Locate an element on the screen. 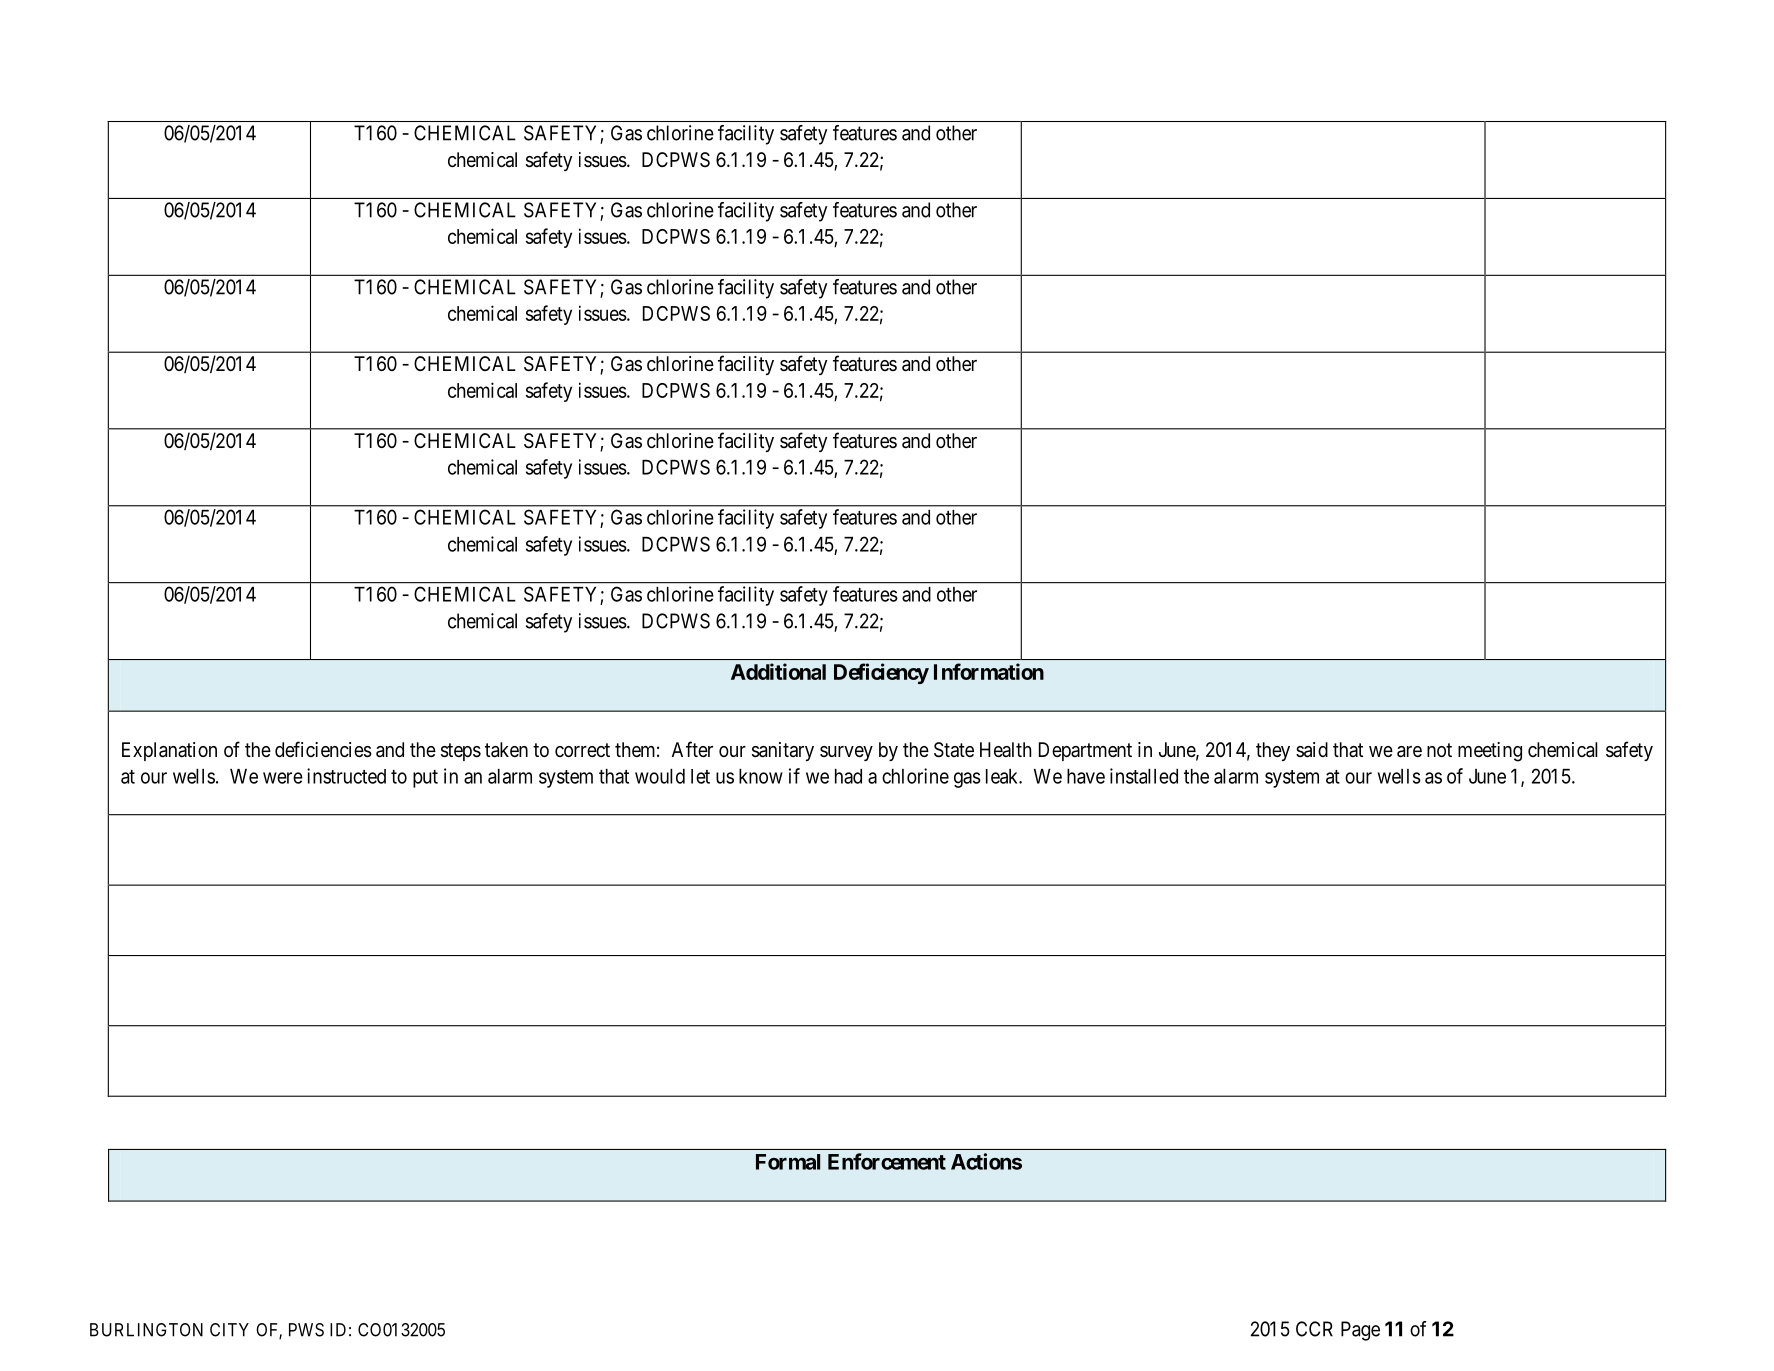 The image size is (1774, 1371). deficiencies is located at coordinates (323, 749).
